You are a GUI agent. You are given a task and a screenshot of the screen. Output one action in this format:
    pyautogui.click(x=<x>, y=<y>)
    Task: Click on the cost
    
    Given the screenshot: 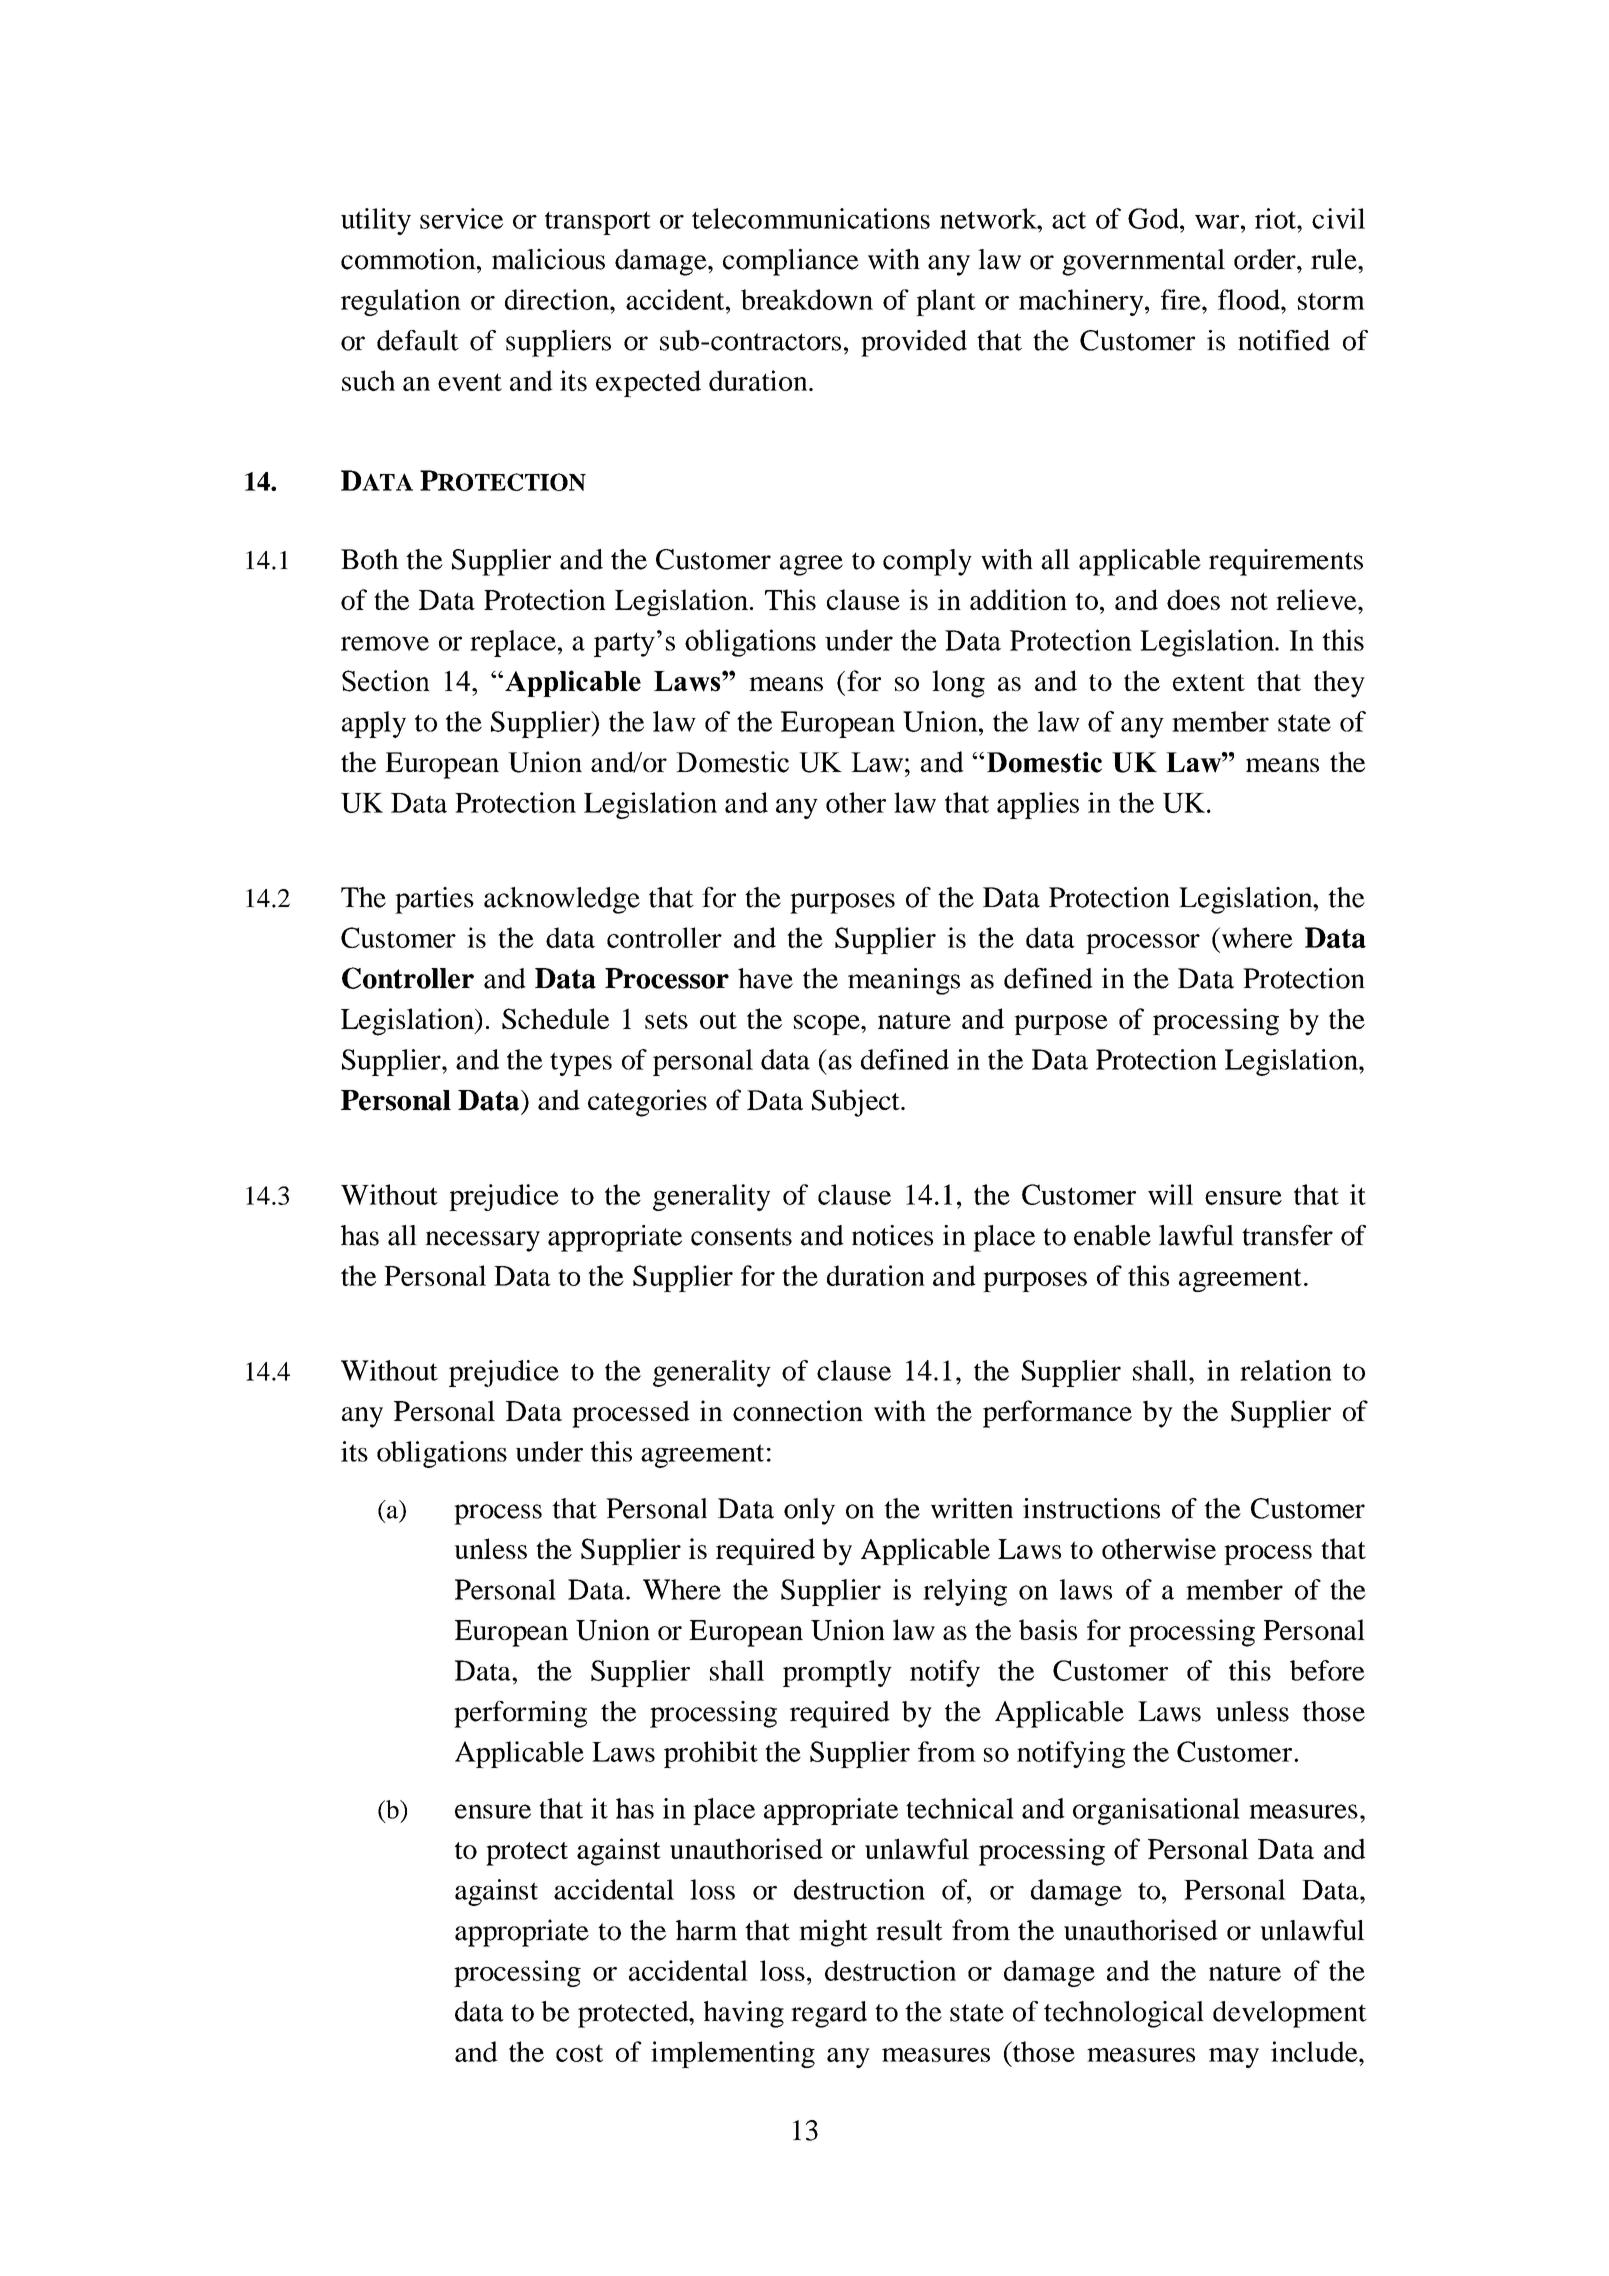 What is the action you would take?
    pyautogui.click(x=579, y=2053)
